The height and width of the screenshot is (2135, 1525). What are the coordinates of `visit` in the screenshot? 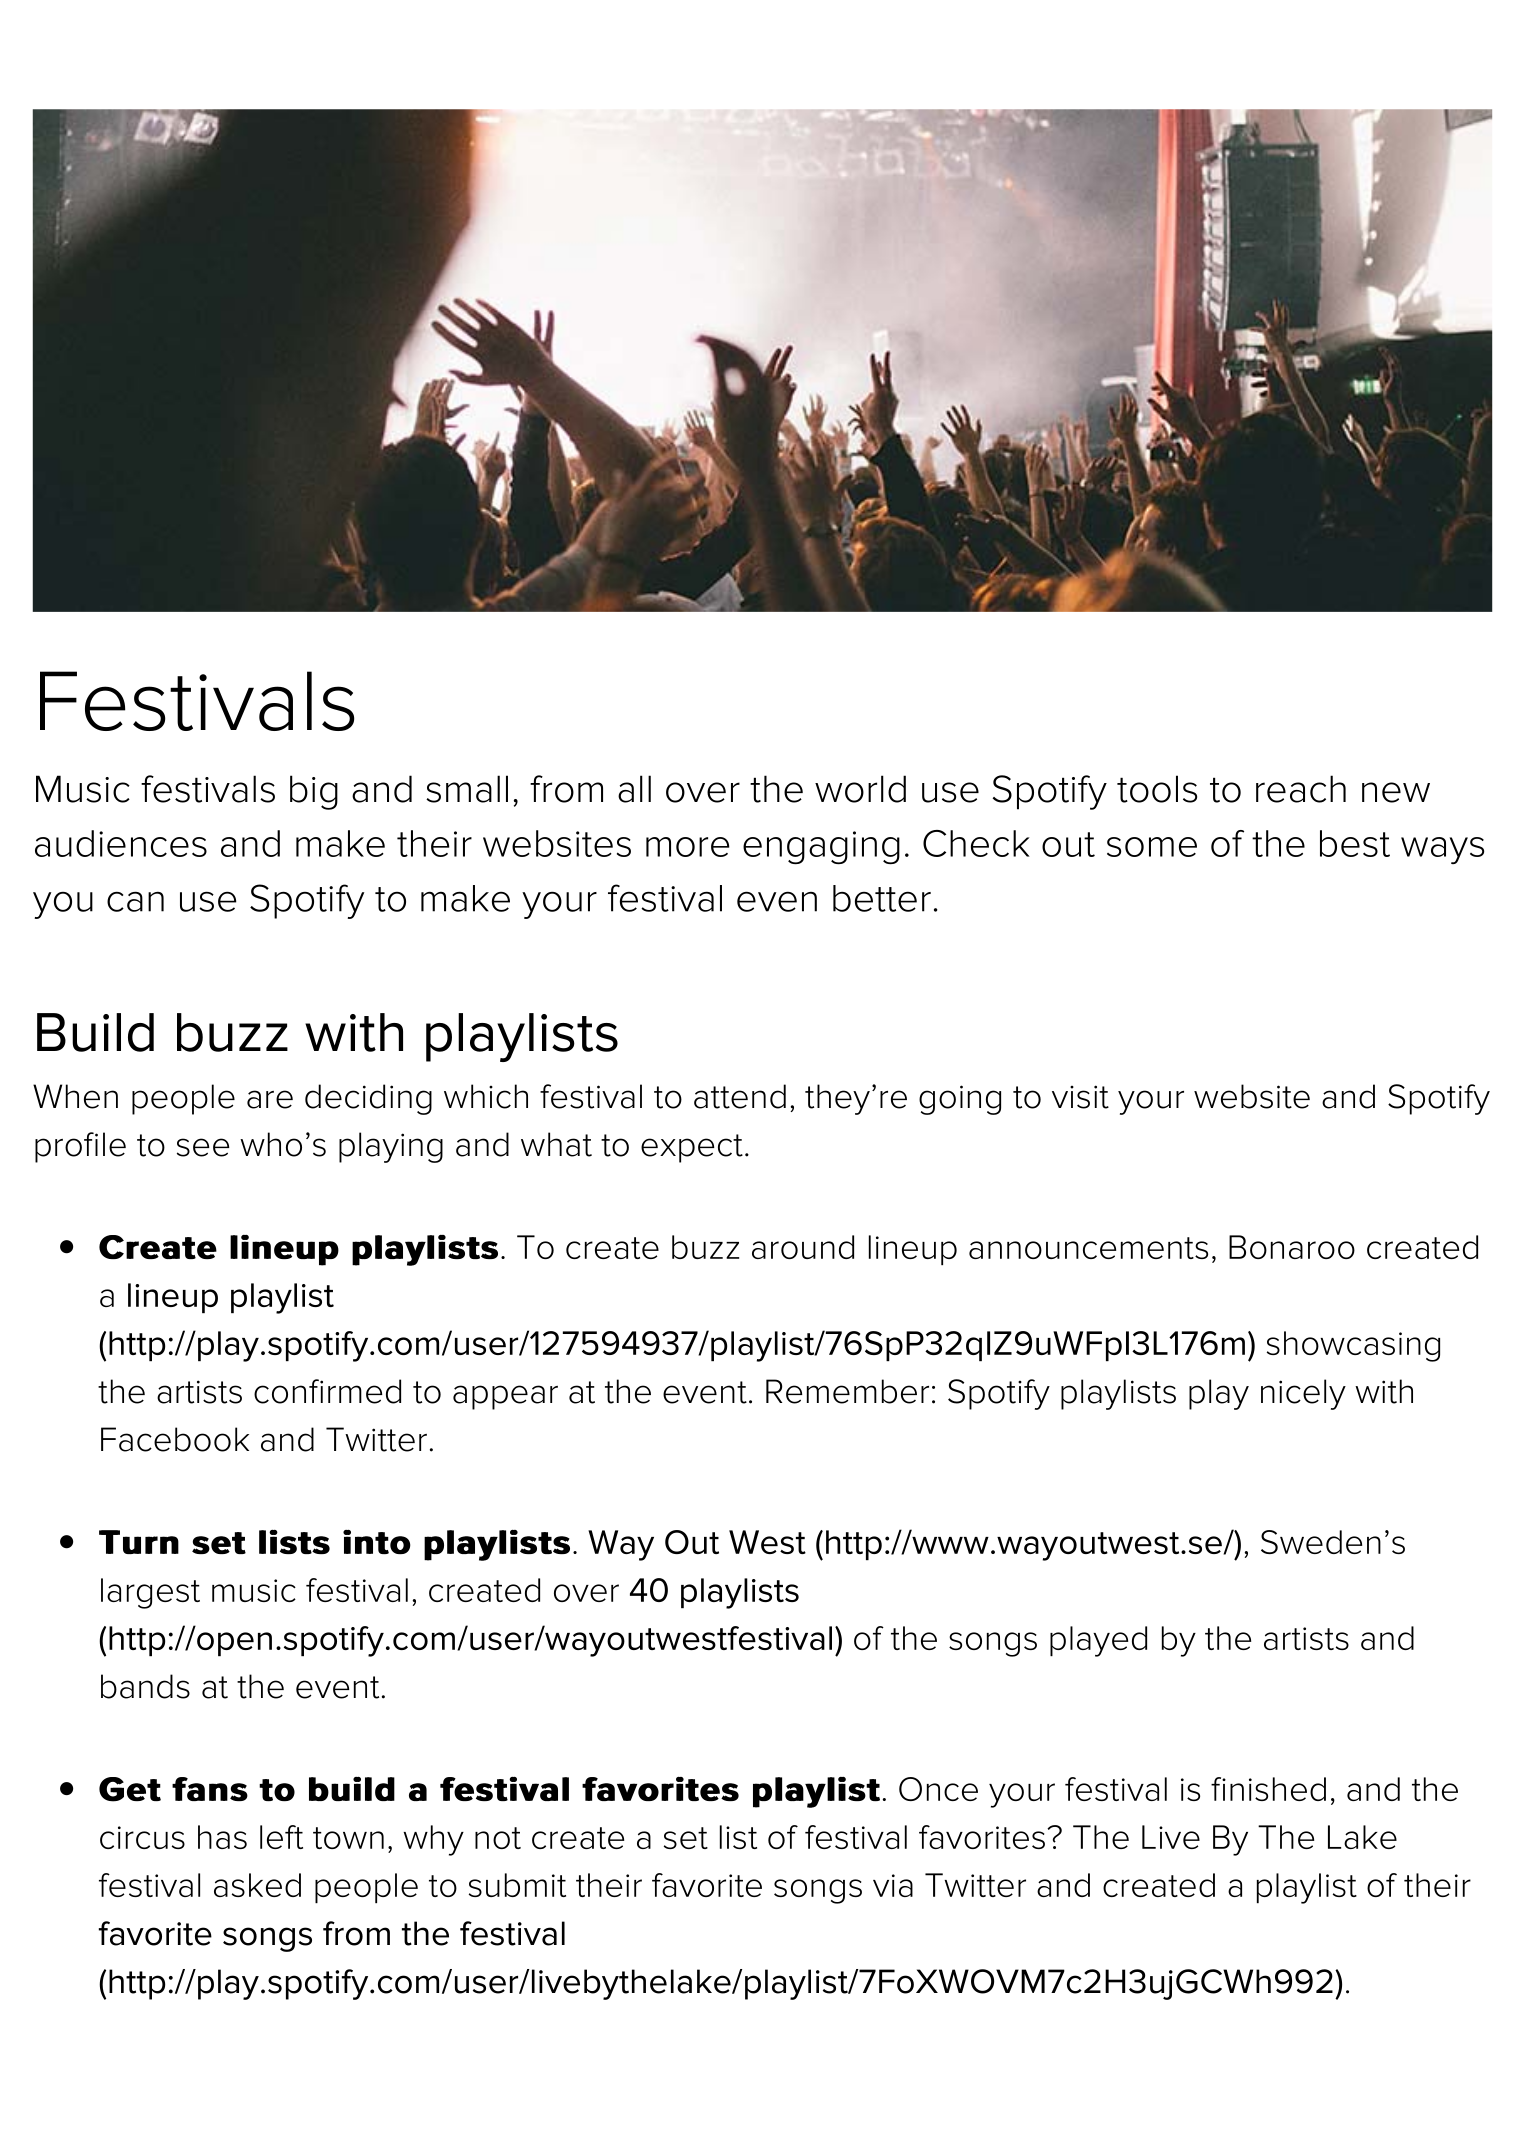 It's located at (1080, 1097).
